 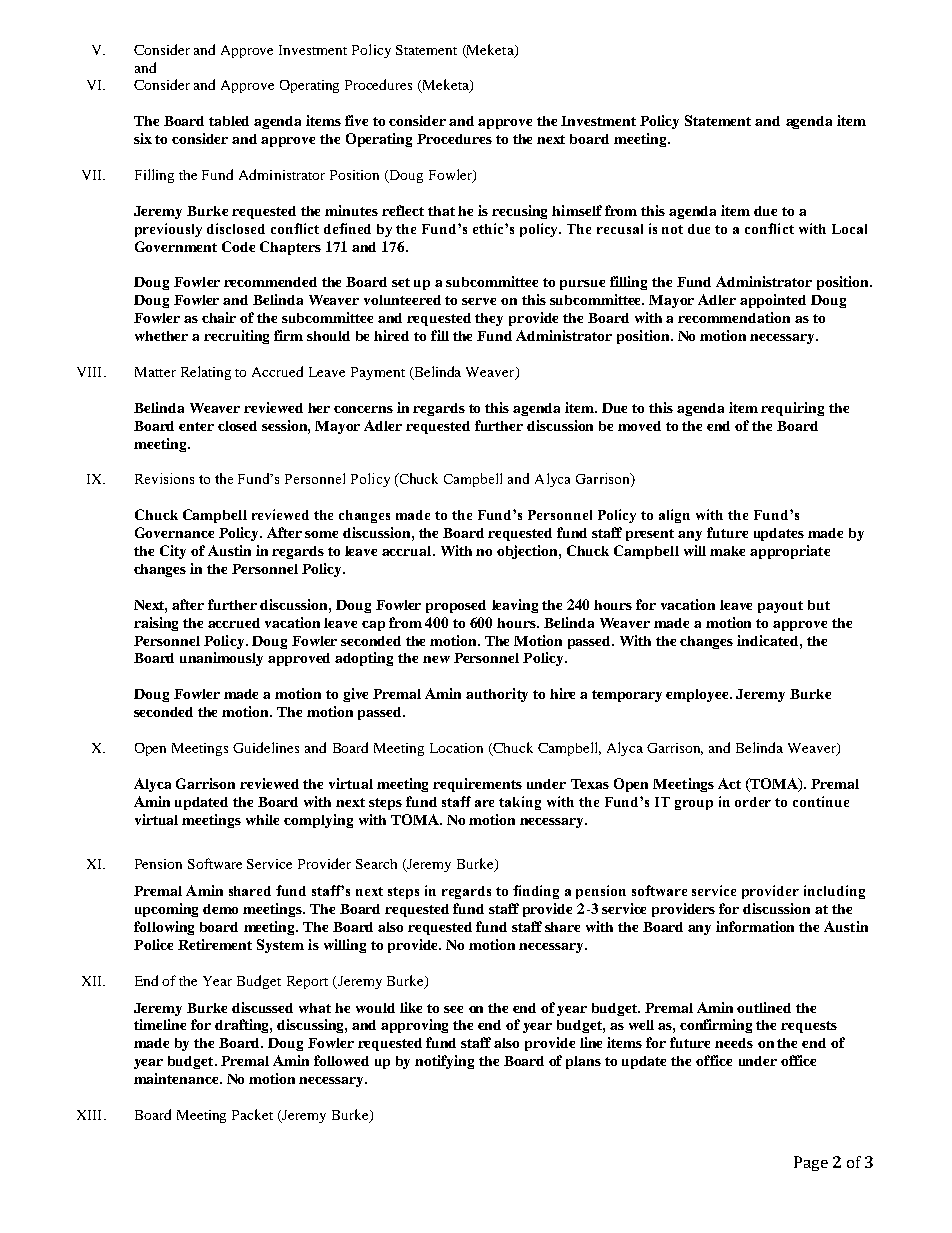 What do you see at coordinates (769, 640) in the page?
I see `indicated` at bounding box center [769, 640].
